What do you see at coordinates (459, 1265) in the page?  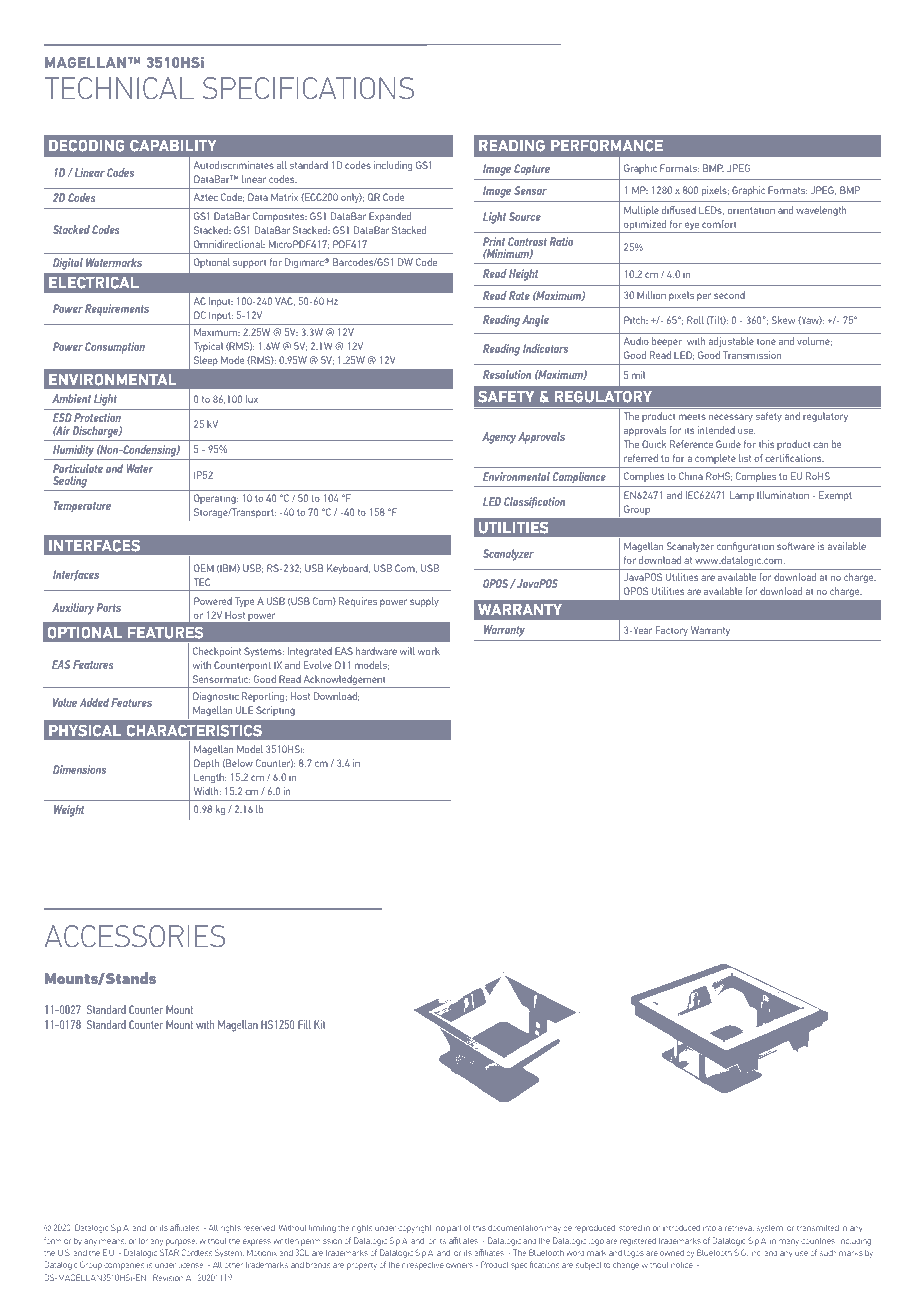 I see `owners` at bounding box center [459, 1265].
